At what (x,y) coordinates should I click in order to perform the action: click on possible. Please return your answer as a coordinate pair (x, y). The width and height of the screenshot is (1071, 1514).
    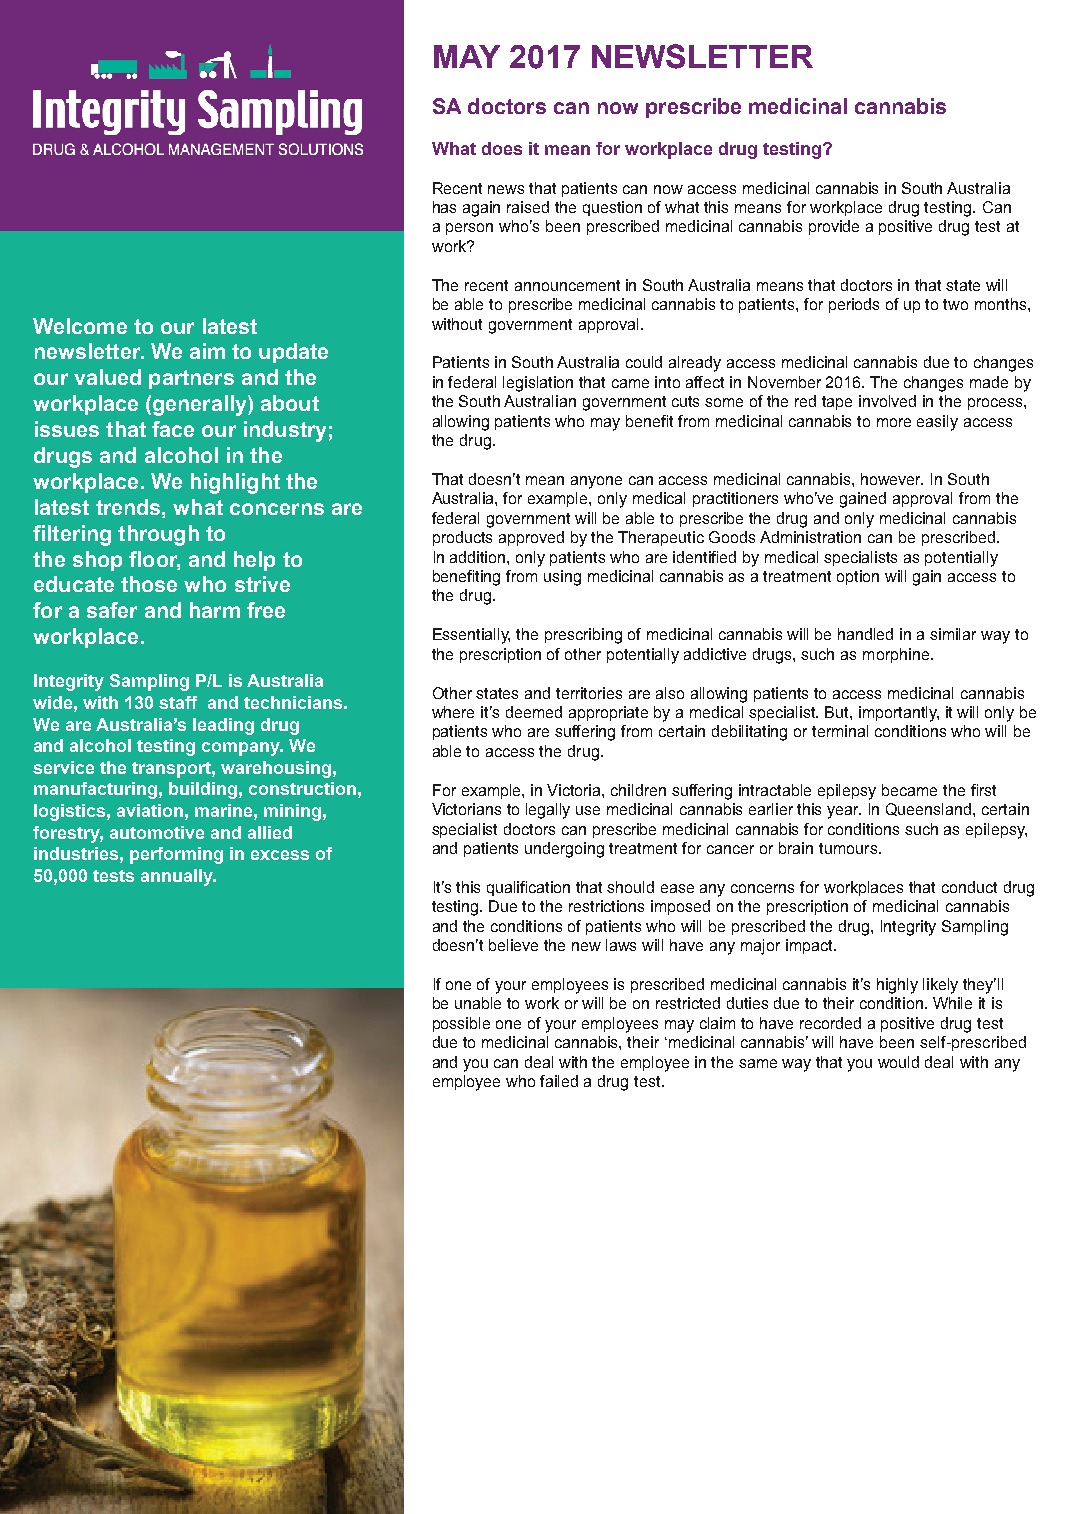
    Looking at the image, I should click on (461, 1024).
